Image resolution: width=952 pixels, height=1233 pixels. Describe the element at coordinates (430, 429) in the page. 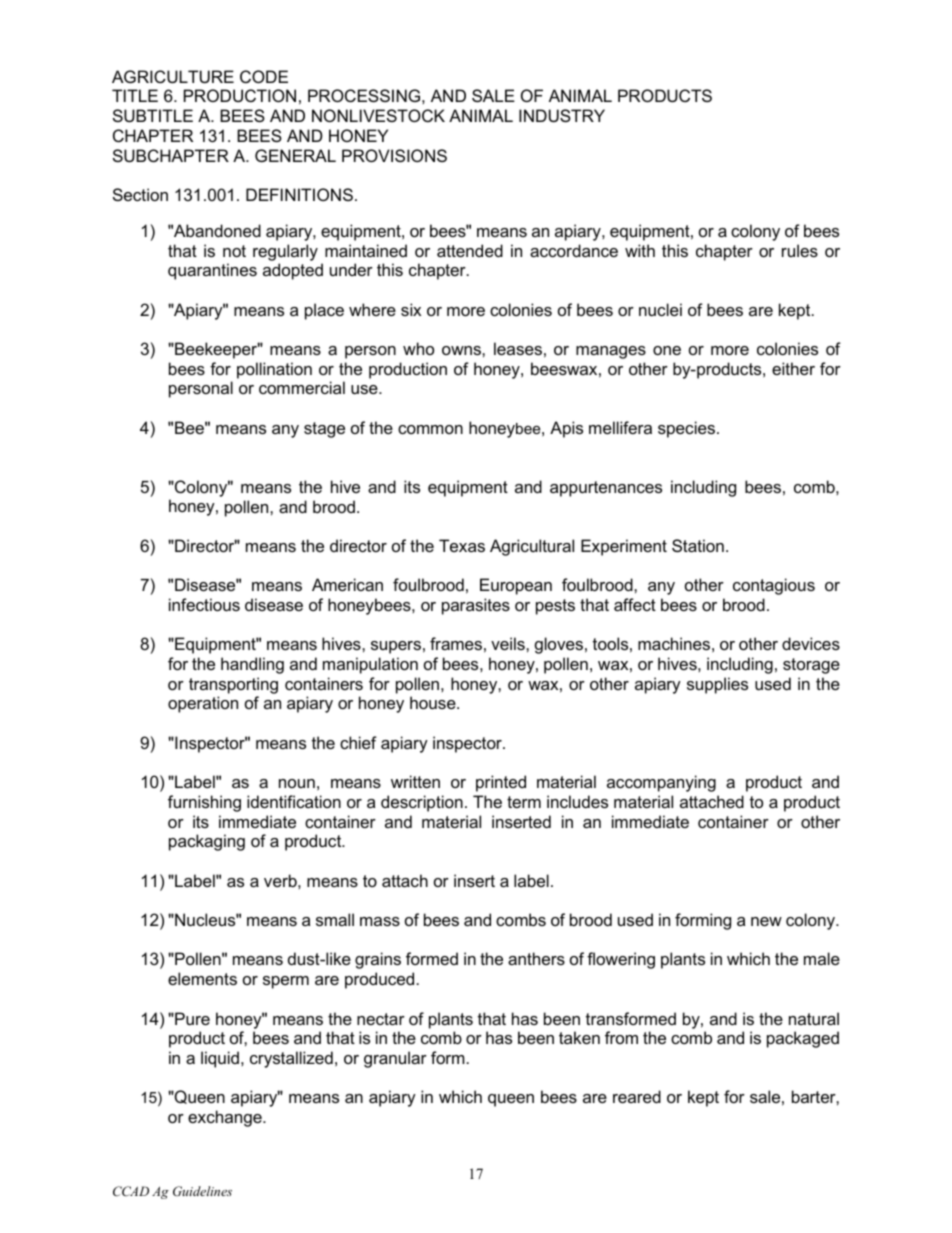

I see `common` at that location.
